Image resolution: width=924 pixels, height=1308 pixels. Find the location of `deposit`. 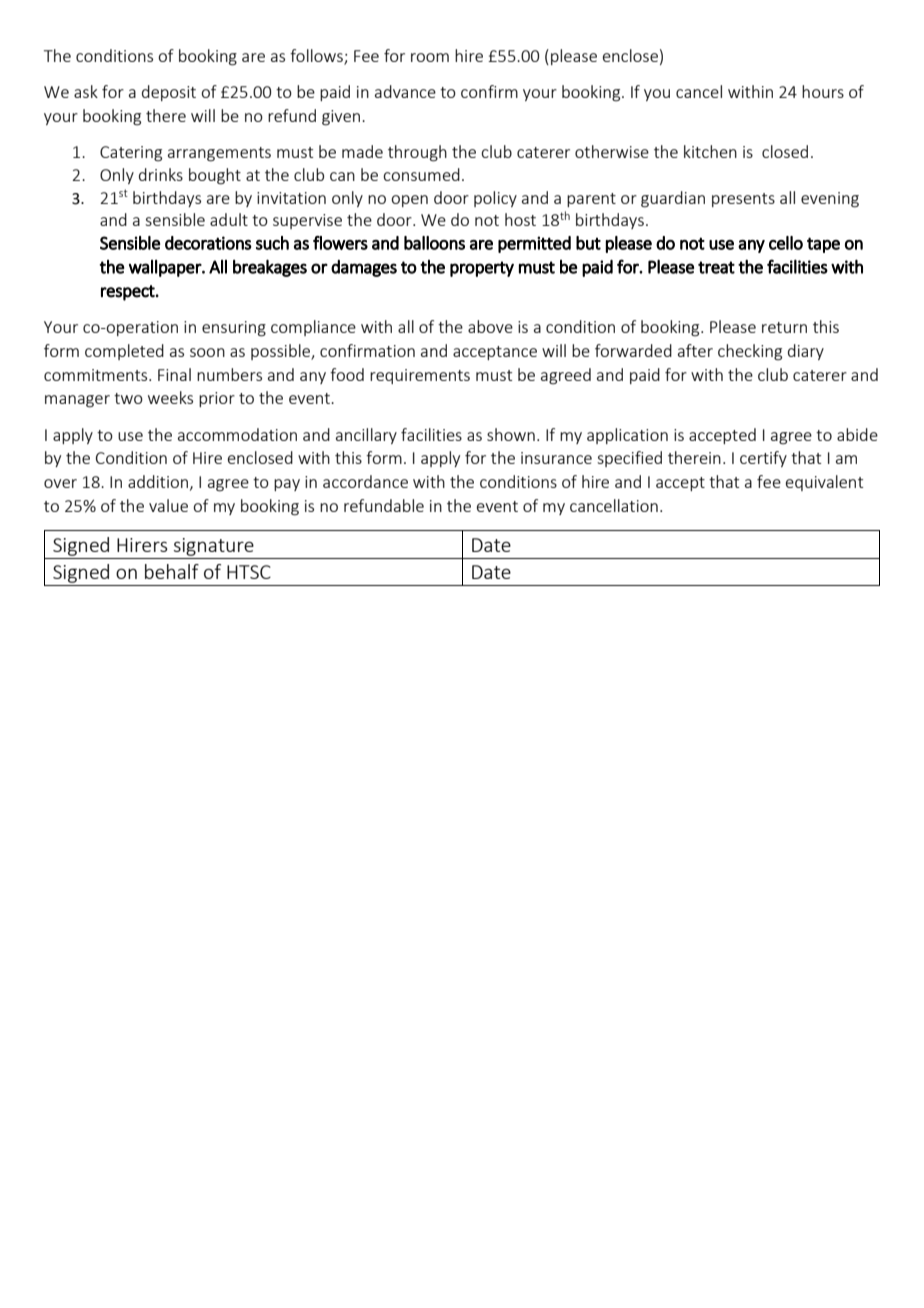

deposit is located at coordinates (169, 93).
